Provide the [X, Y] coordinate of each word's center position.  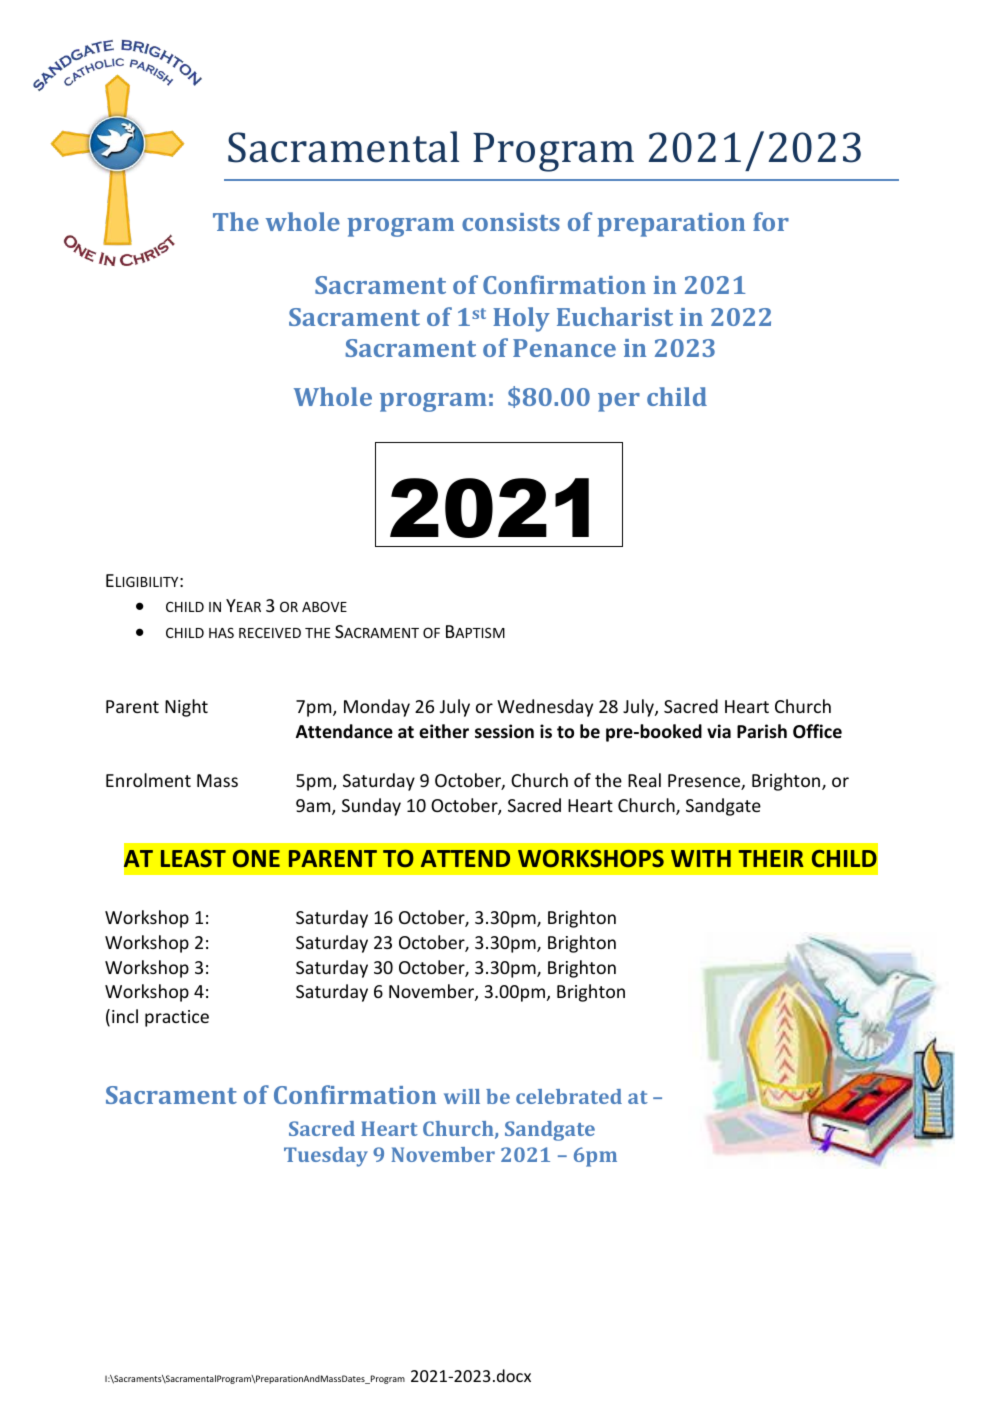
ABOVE [324, 606]
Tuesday [326, 1157]
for [771, 221]
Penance [564, 348]
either [444, 731]
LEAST [193, 858]
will [462, 1096]
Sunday [371, 807]
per [619, 402]
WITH [701, 858]
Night [186, 708]
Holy [521, 319]
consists [511, 222]
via [719, 731]
